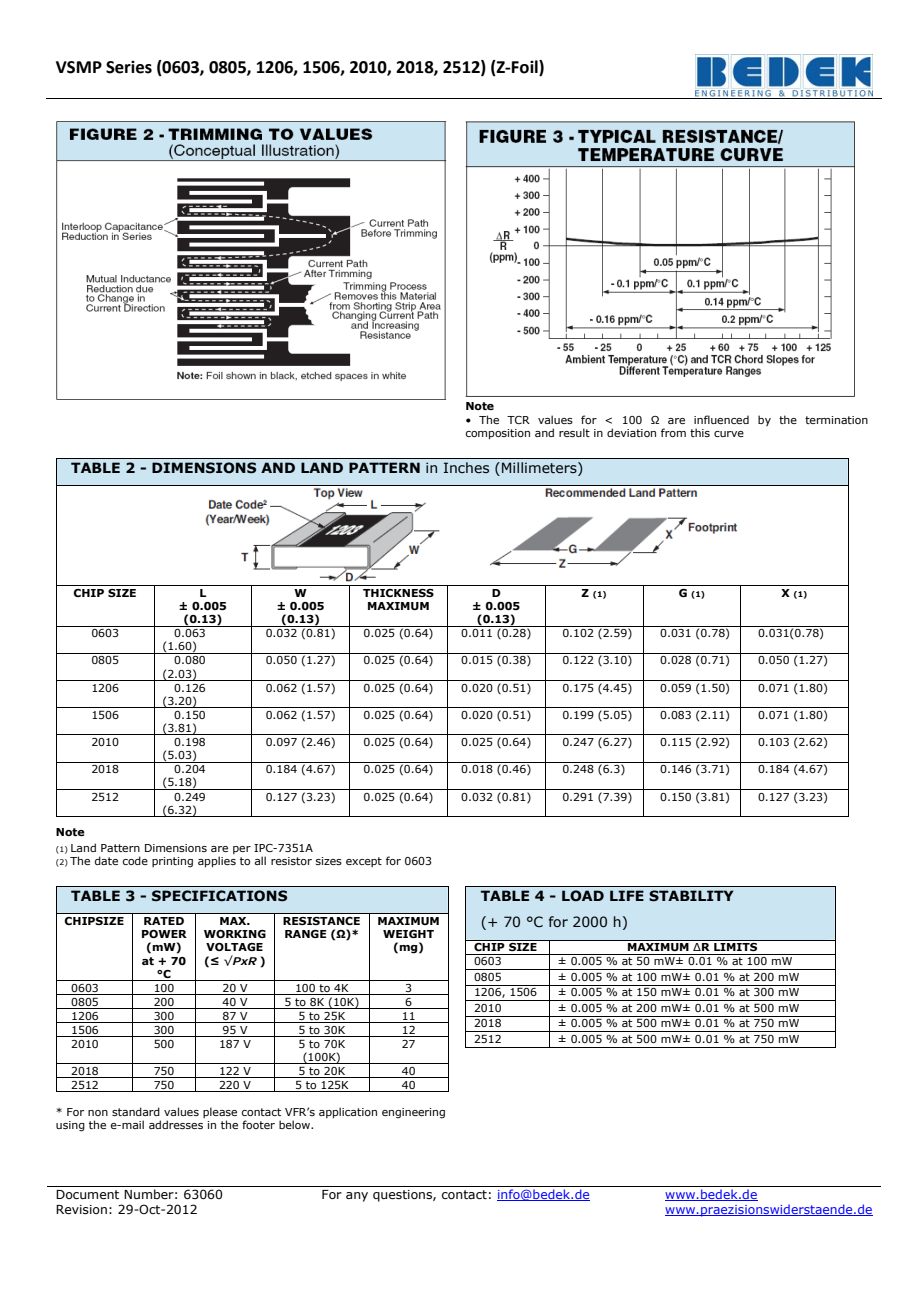 The height and width of the page is (1308, 924). I want to click on addresses, so click(176, 1124).
